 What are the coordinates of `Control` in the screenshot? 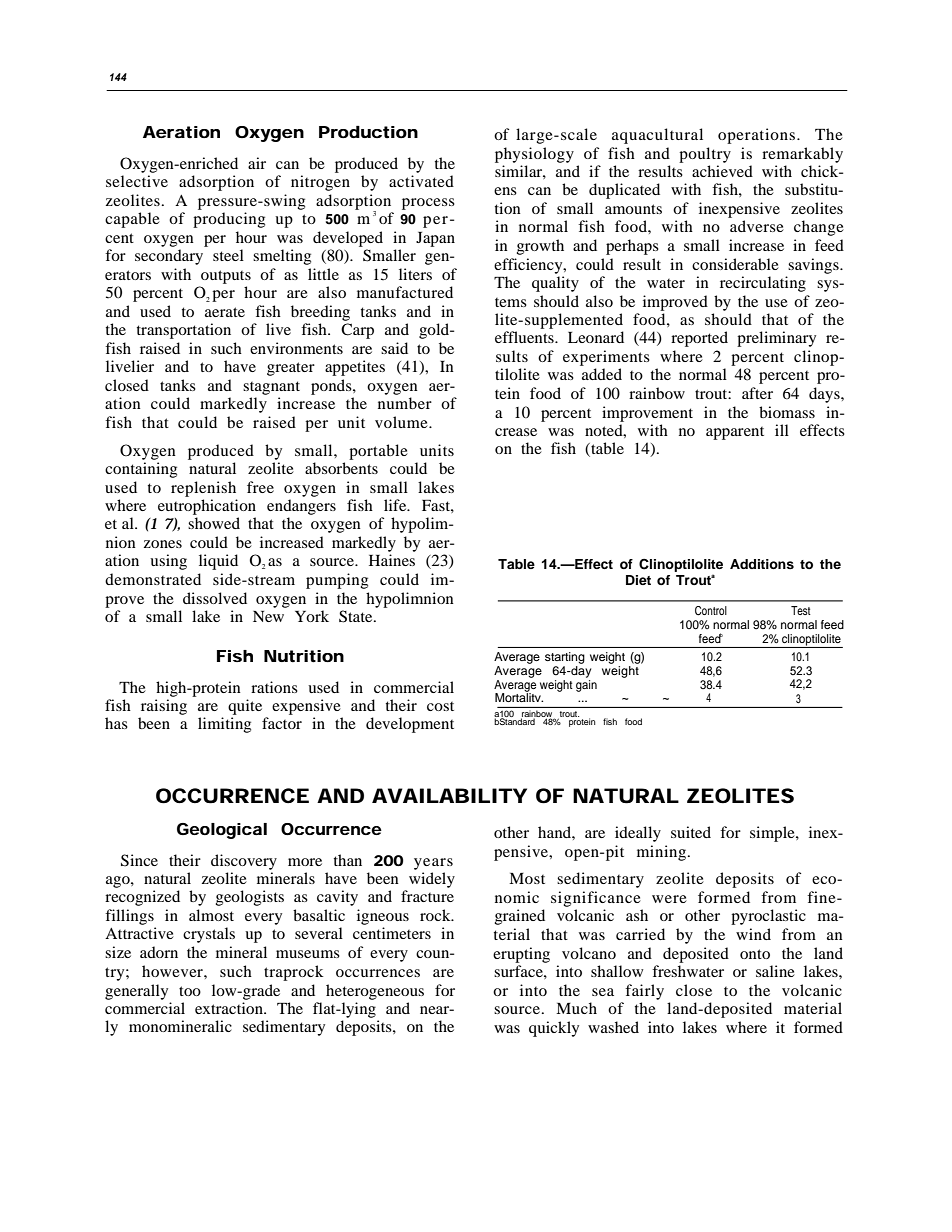 It's located at (711, 611).
